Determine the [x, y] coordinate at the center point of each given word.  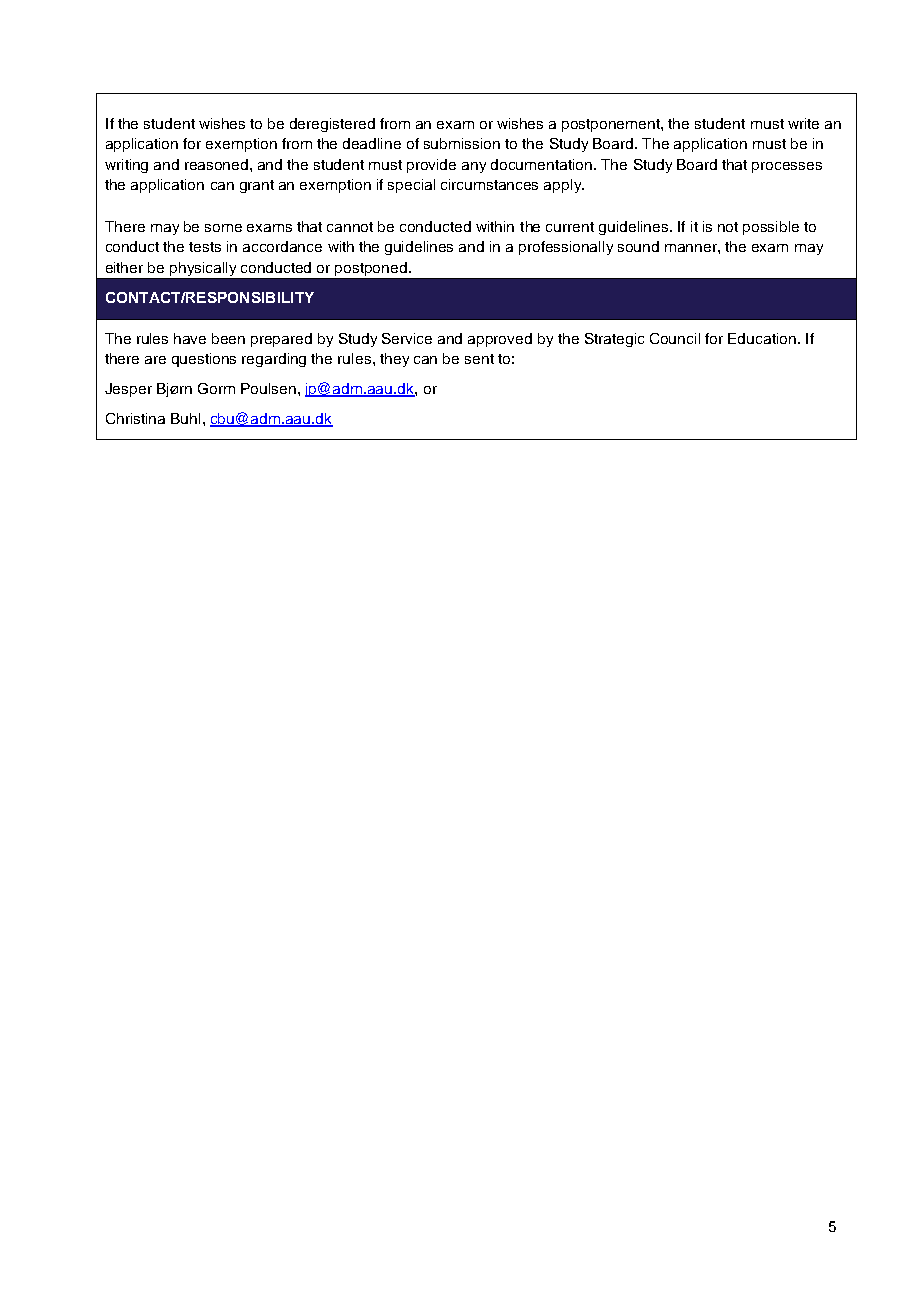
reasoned [218, 164]
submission [462, 143]
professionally [566, 248]
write [803, 123]
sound [638, 246]
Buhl [185, 418]
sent [479, 359]
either [124, 267]
